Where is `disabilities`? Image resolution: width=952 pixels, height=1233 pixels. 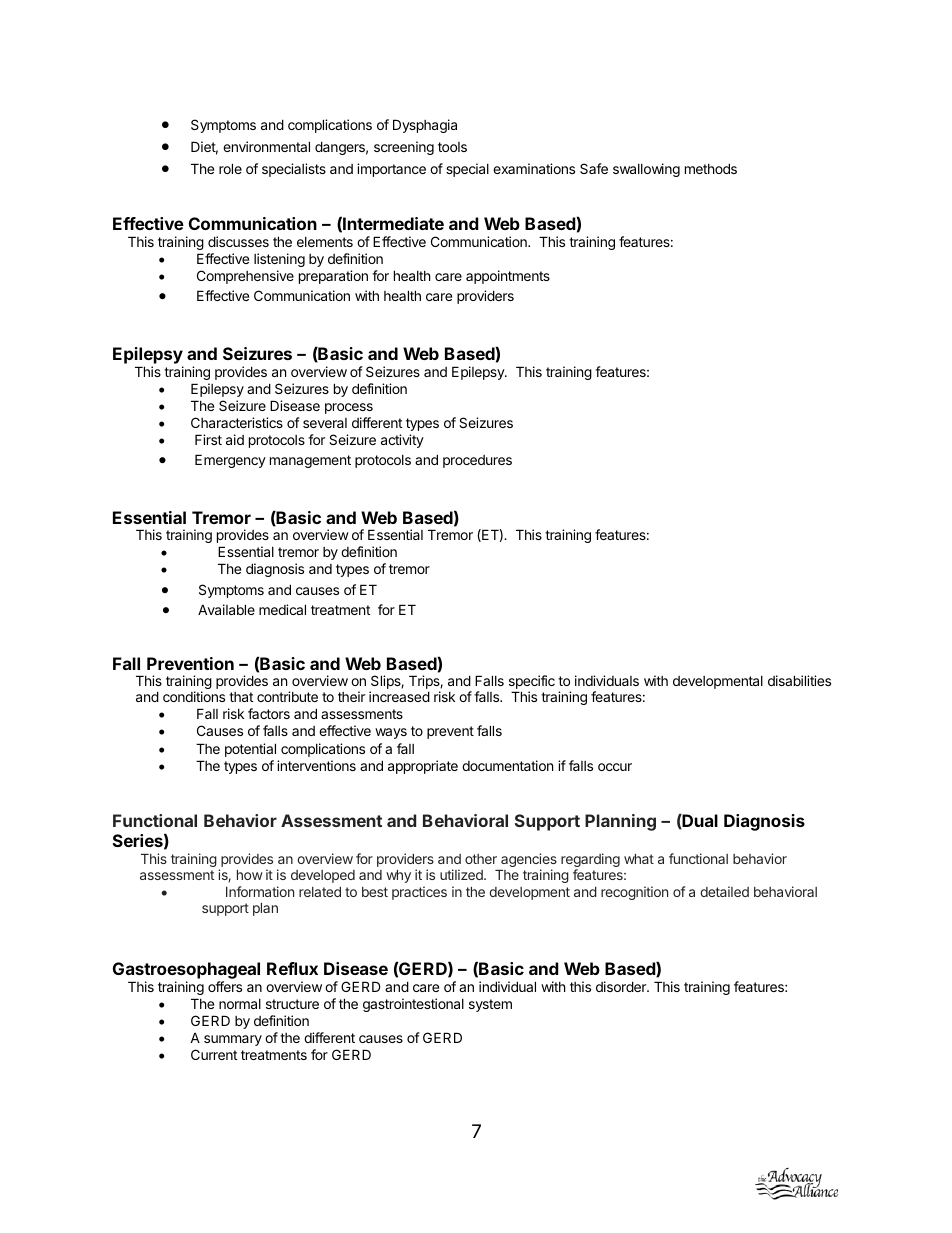 disabilities is located at coordinates (799, 680).
